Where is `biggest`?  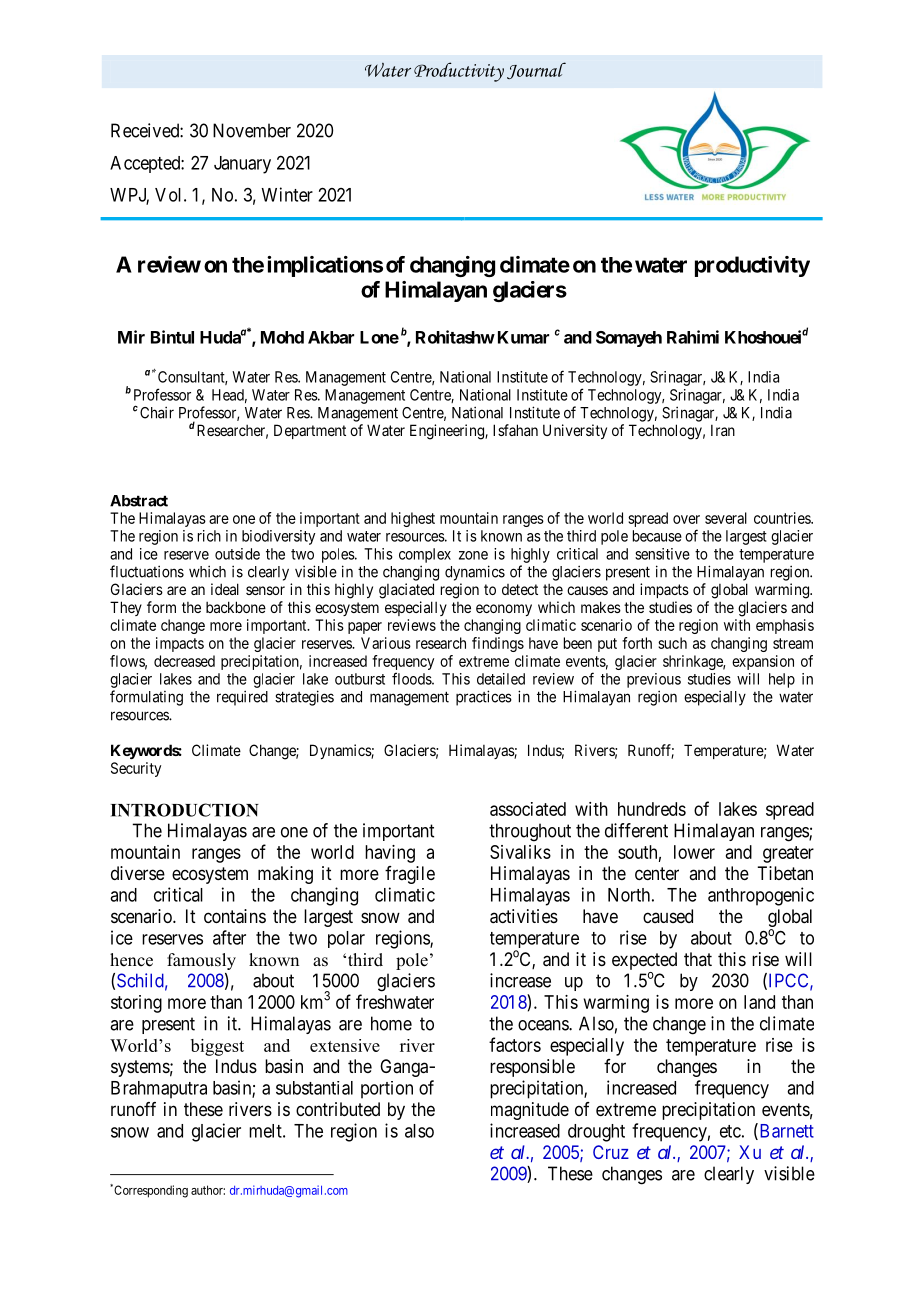
biggest is located at coordinates (217, 1047).
